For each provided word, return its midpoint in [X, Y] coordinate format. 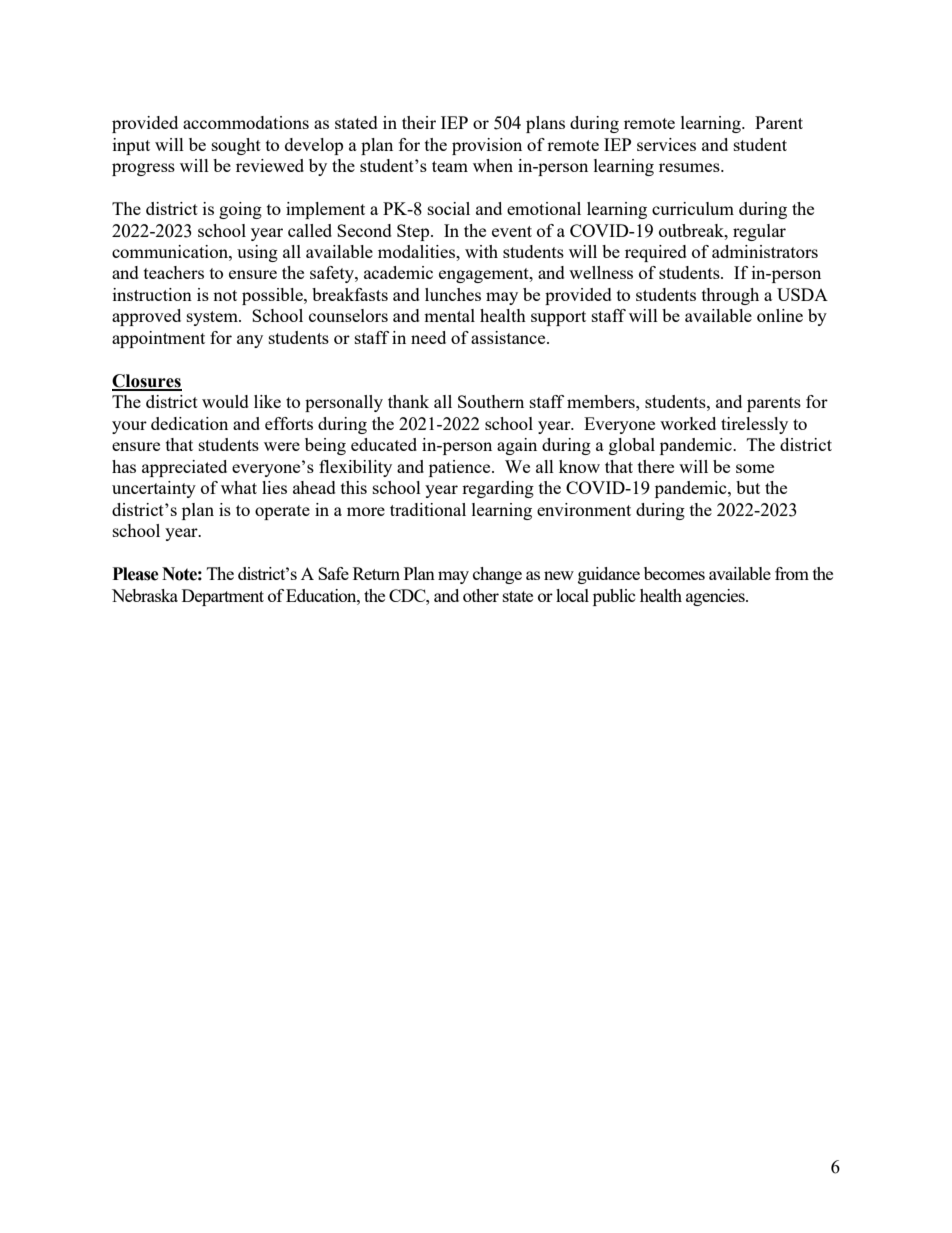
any [250, 341]
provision [487, 146]
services [666, 144]
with [481, 251]
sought [236, 146]
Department [223, 597]
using [257, 253]
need [428, 337]
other [481, 595]
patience [461, 468]
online [780, 315]
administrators [765, 251]
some [755, 468]
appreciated [184, 468]
